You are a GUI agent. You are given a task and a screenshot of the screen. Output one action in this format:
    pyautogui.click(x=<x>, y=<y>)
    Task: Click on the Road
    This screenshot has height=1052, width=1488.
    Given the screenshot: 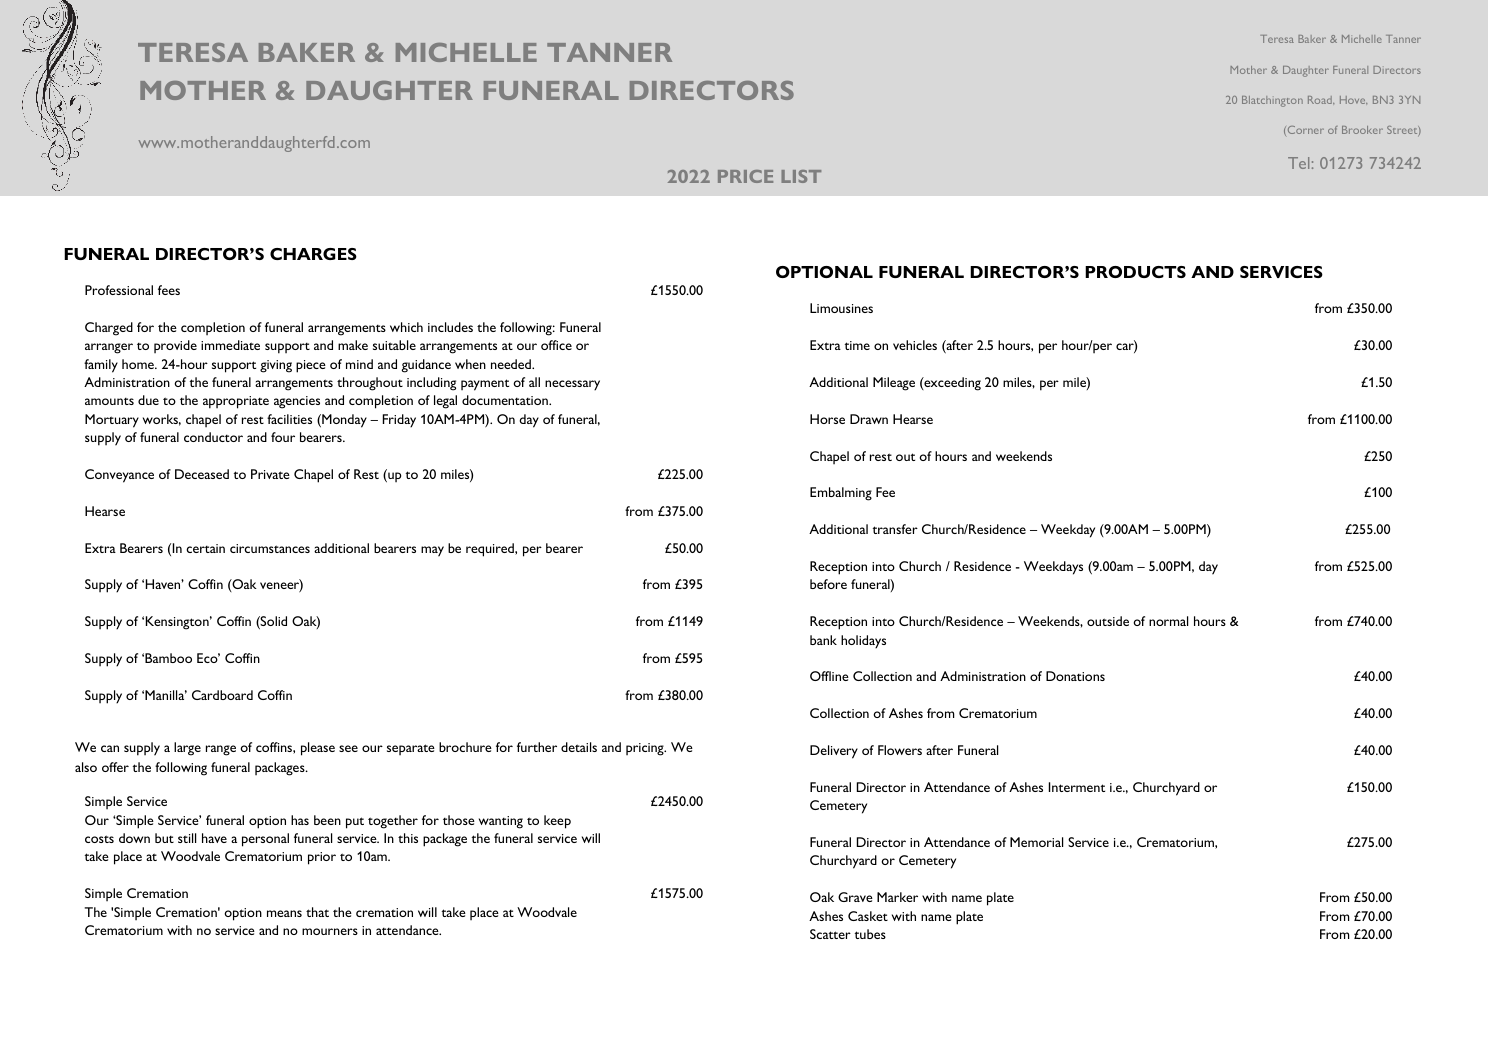 What is the action you would take?
    pyautogui.click(x=1321, y=100)
